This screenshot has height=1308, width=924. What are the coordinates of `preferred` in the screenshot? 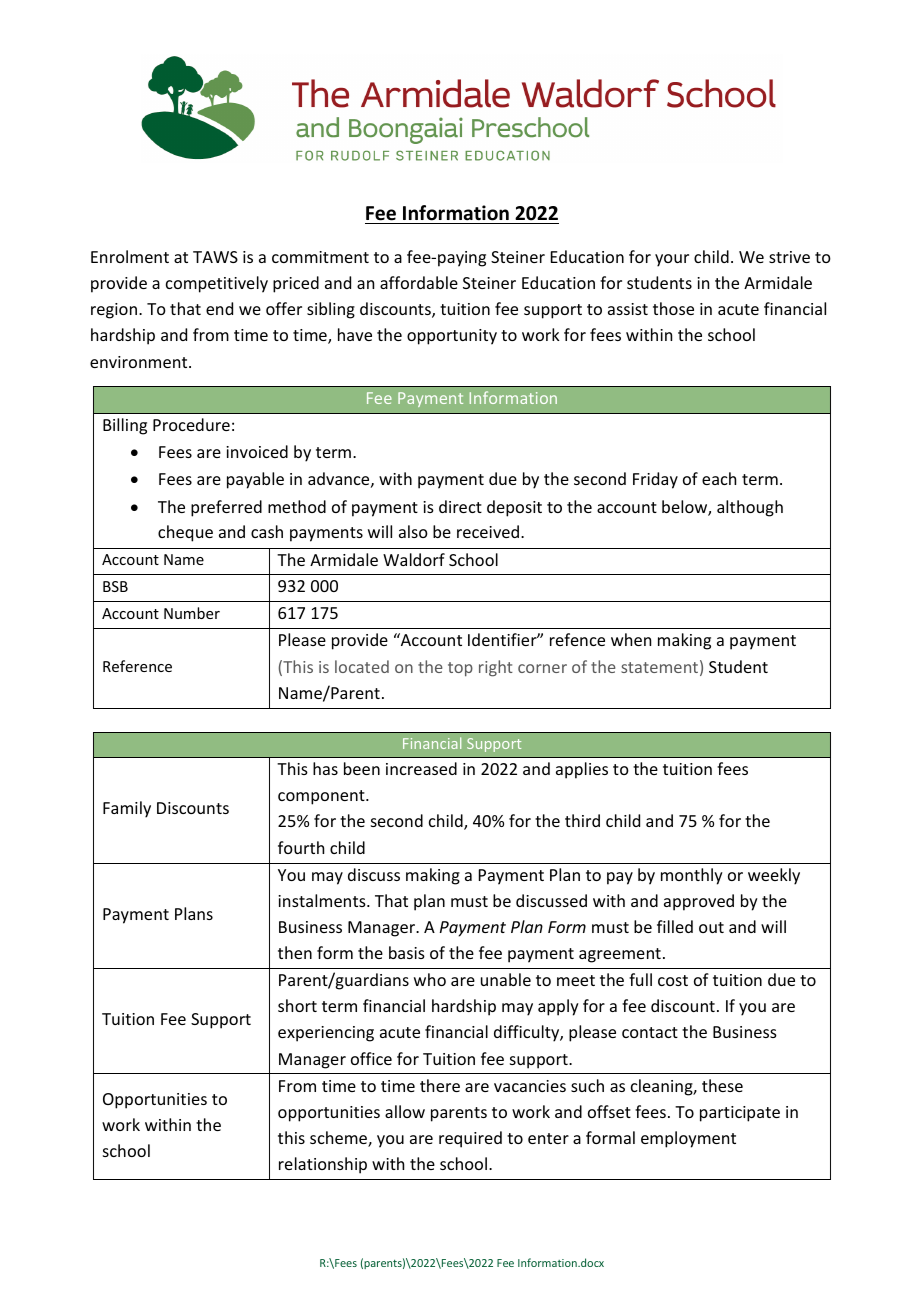 It's located at (226, 508).
